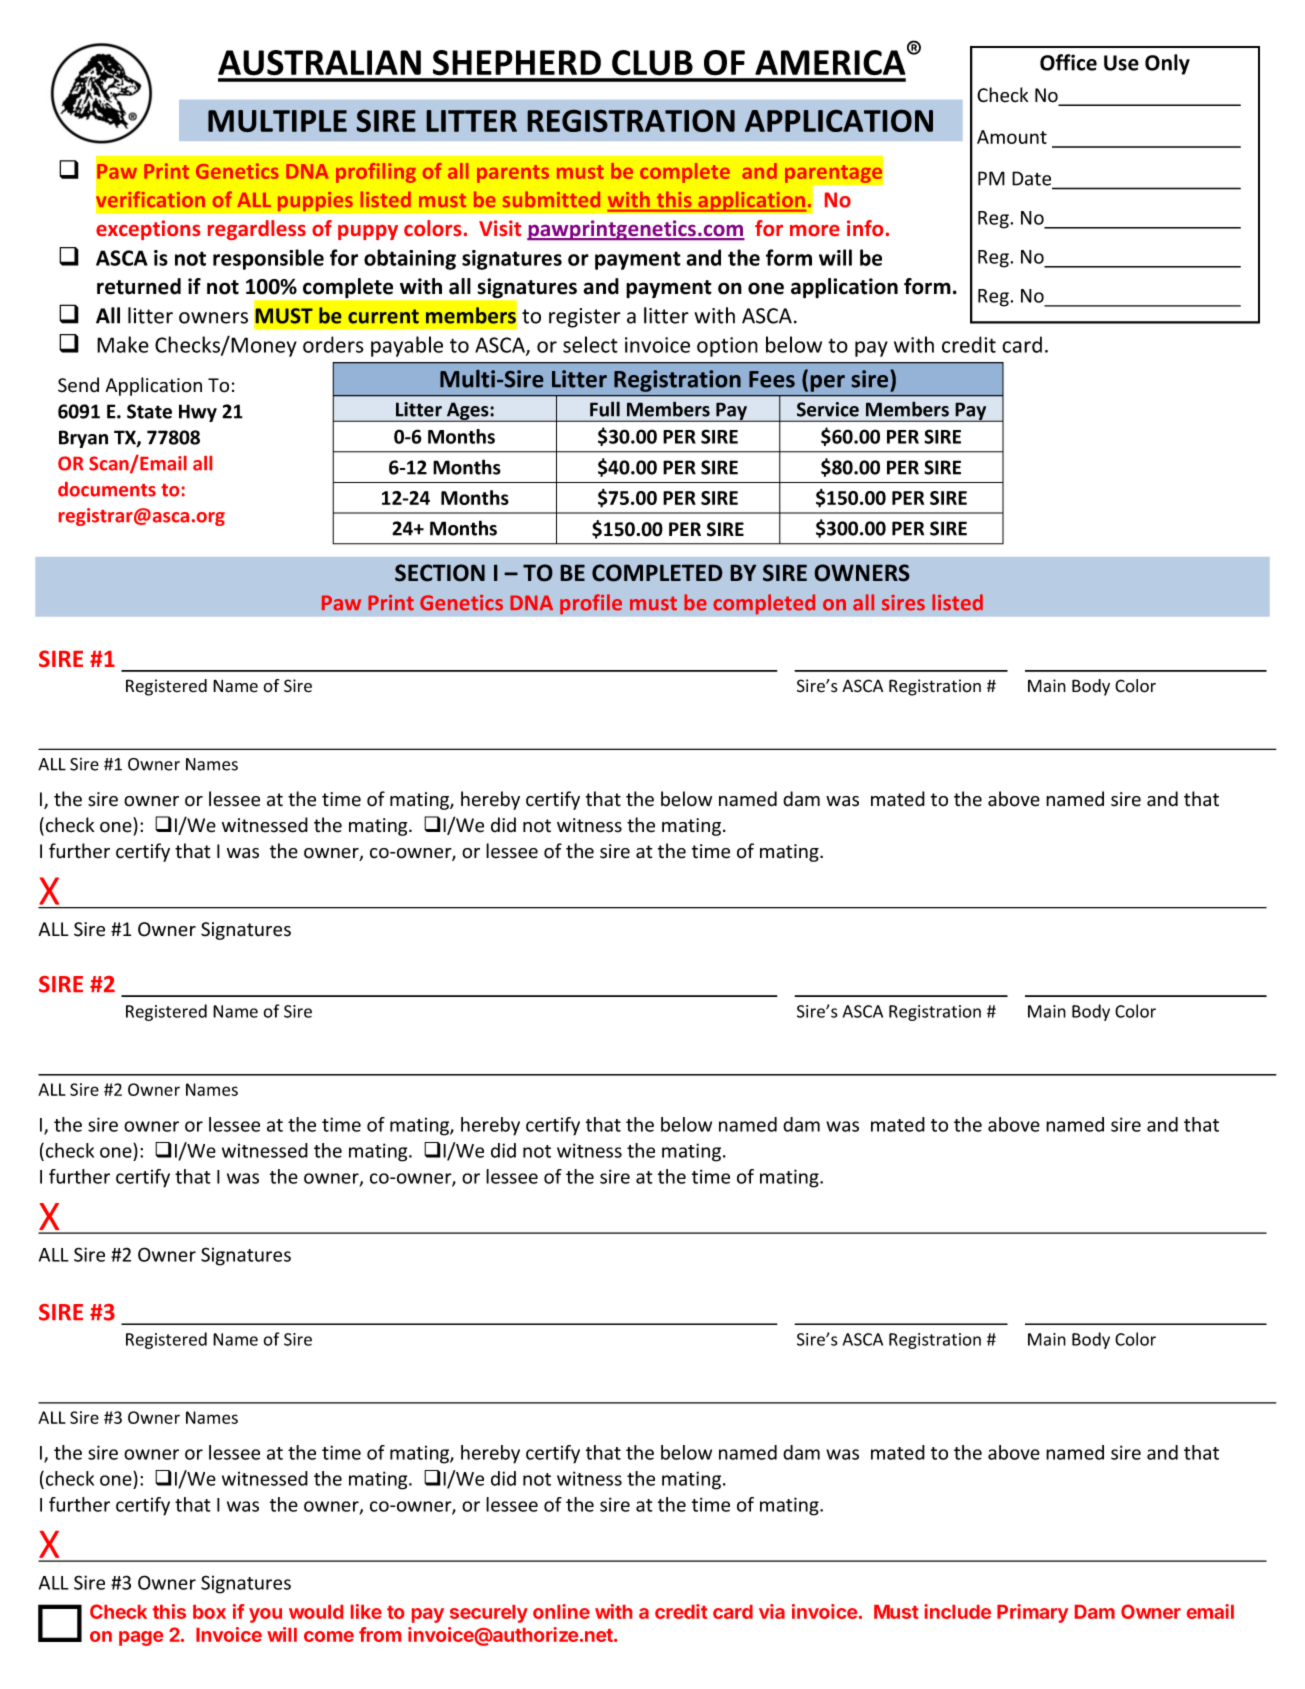  I want to click on Date, so click(1033, 179).
